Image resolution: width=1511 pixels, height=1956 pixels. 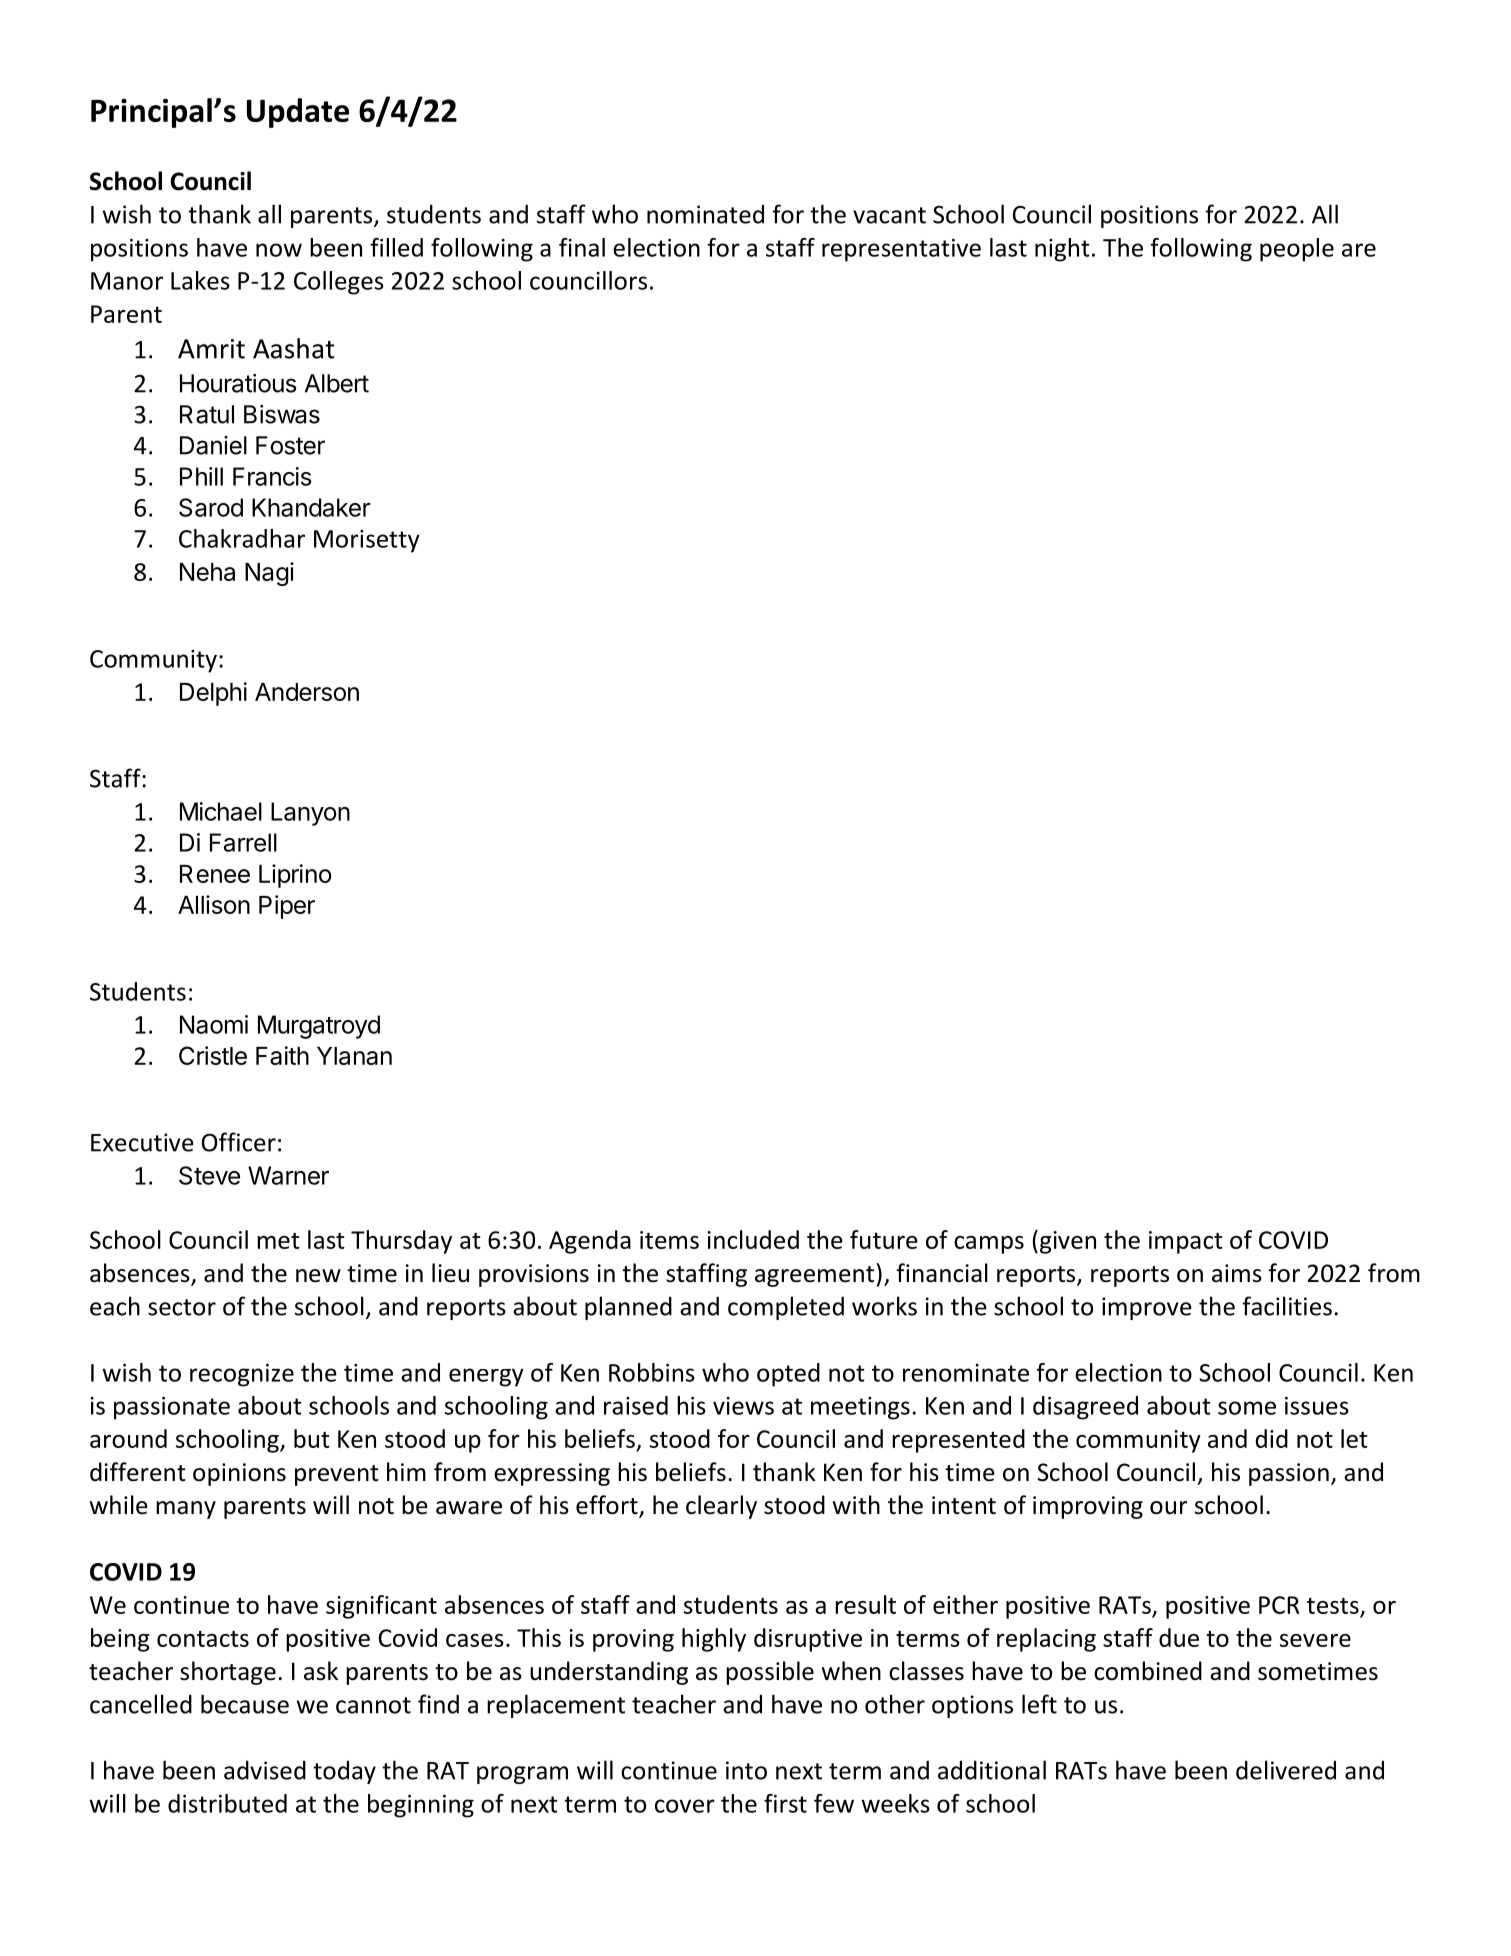 I want to click on Update, so click(x=298, y=113).
